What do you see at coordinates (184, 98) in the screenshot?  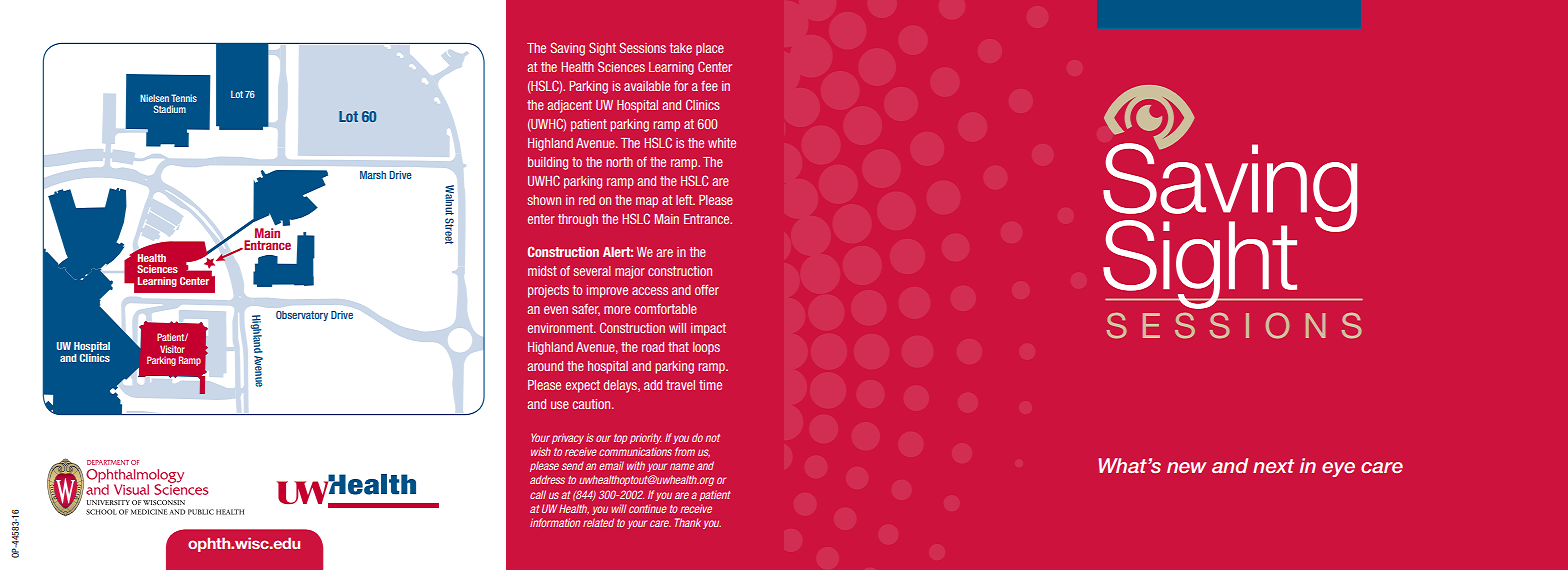 I see `Tennis` at bounding box center [184, 98].
